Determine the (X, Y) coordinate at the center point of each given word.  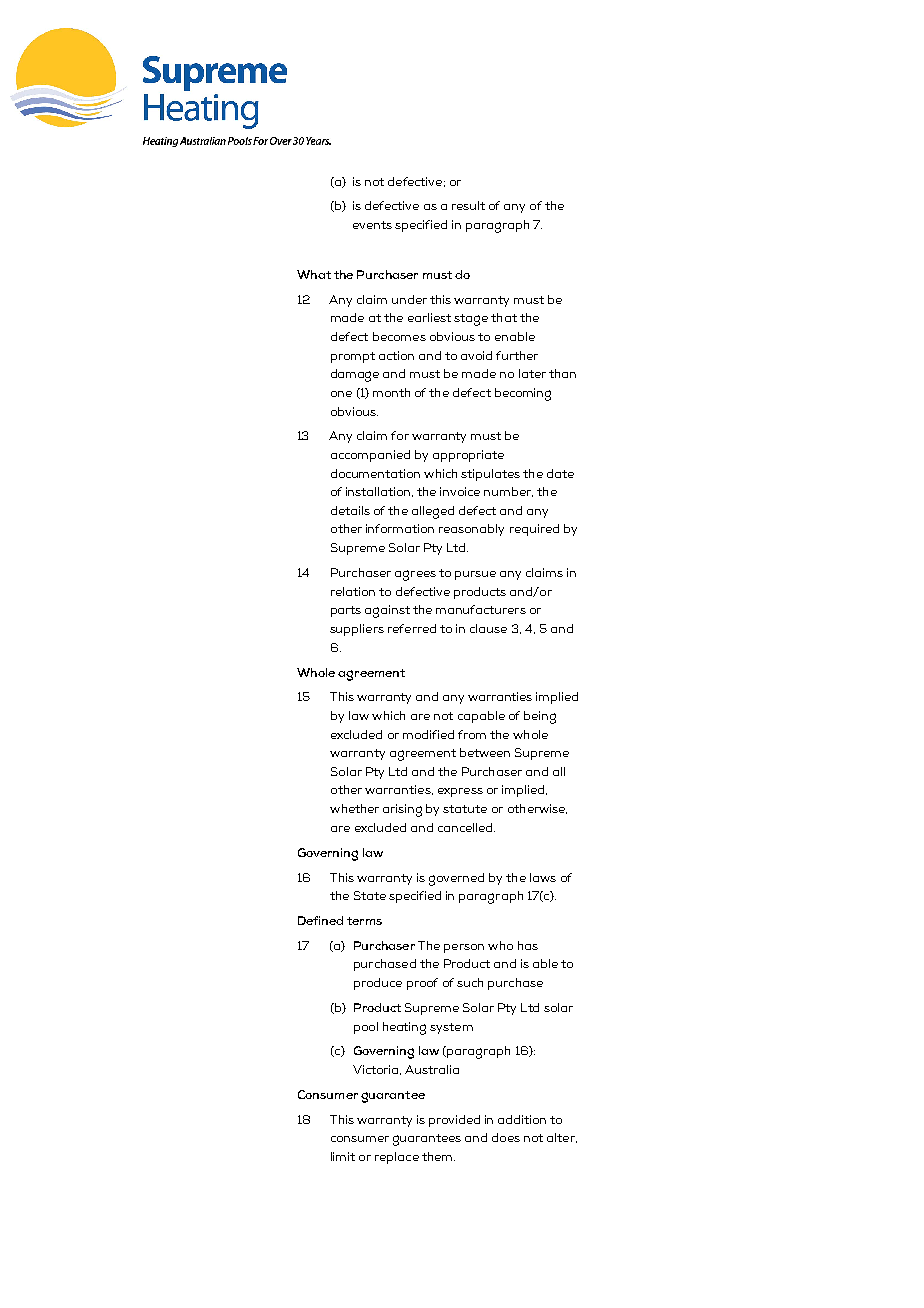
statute (465, 809)
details (350, 510)
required (534, 530)
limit (343, 1156)
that (504, 317)
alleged (433, 512)
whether (354, 808)
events (372, 225)
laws (543, 877)
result (468, 205)
